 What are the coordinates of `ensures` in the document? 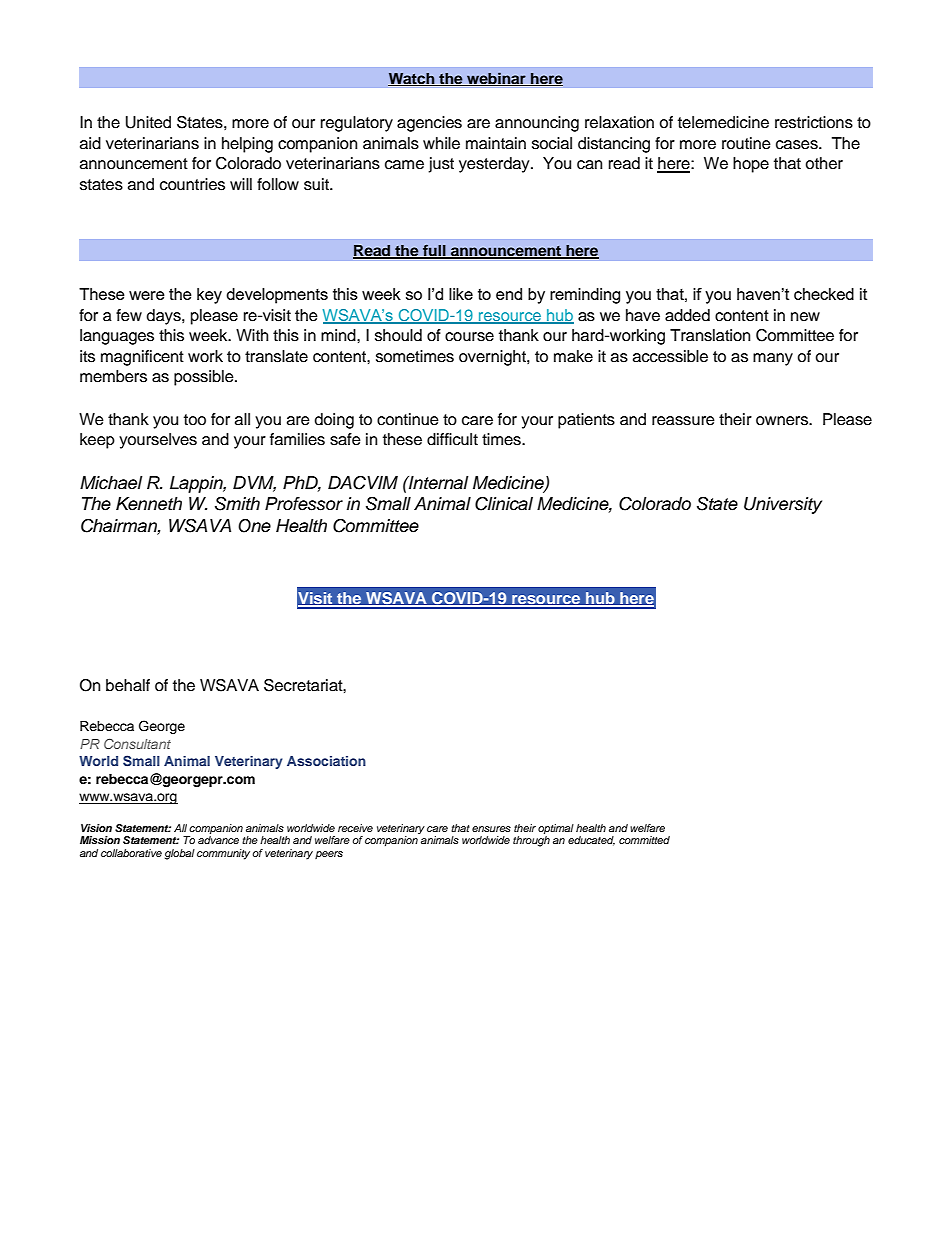 It's located at (491, 829).
